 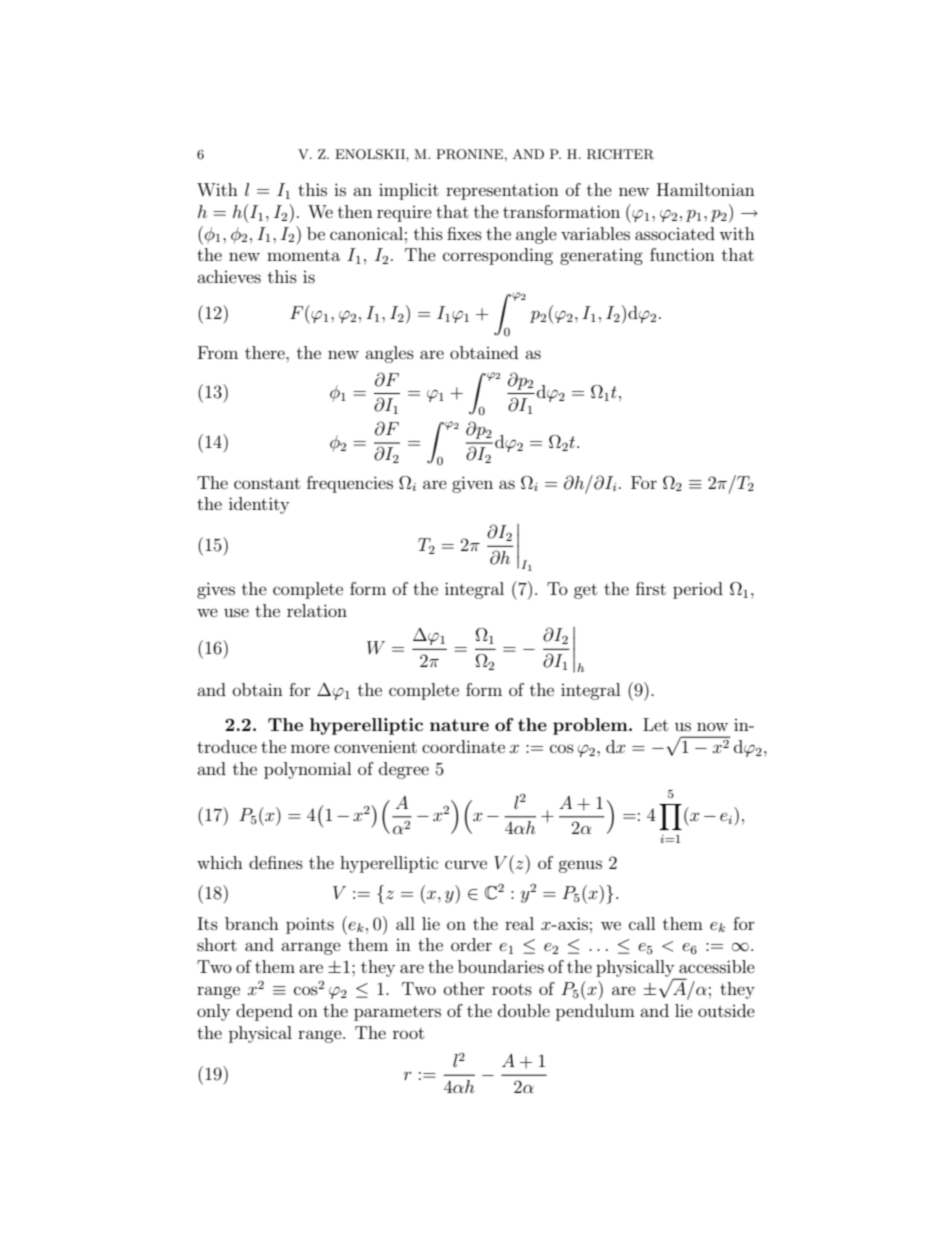 What do you see at coordinates (472, 484) in the screenshot?
I see `given` at bounding box center [472, 484].
